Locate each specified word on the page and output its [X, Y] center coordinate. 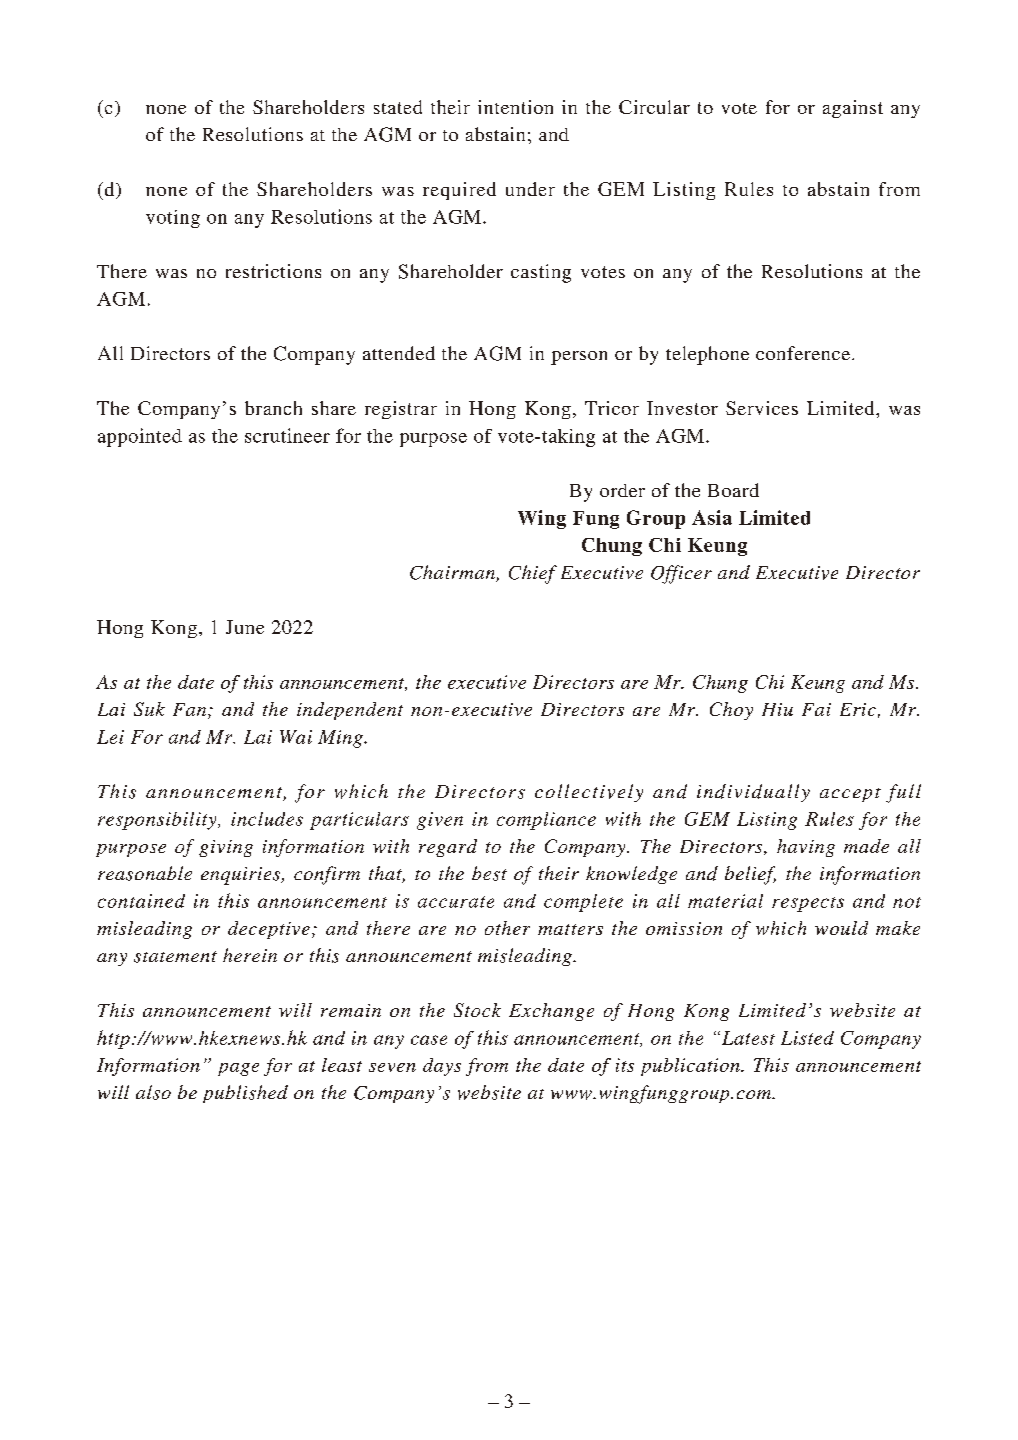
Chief [533, 574]
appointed [140, 437]
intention [515, 107]
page [238, 1069]
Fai [816, 709]
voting [173, 219]
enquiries [242, 876]
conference [803, 353]
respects [808, 904]
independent [350, 711]
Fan [191, 711]
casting [541, 273]
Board [733, 490]
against [853, 109]
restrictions [273, 271]
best [489, 873]
